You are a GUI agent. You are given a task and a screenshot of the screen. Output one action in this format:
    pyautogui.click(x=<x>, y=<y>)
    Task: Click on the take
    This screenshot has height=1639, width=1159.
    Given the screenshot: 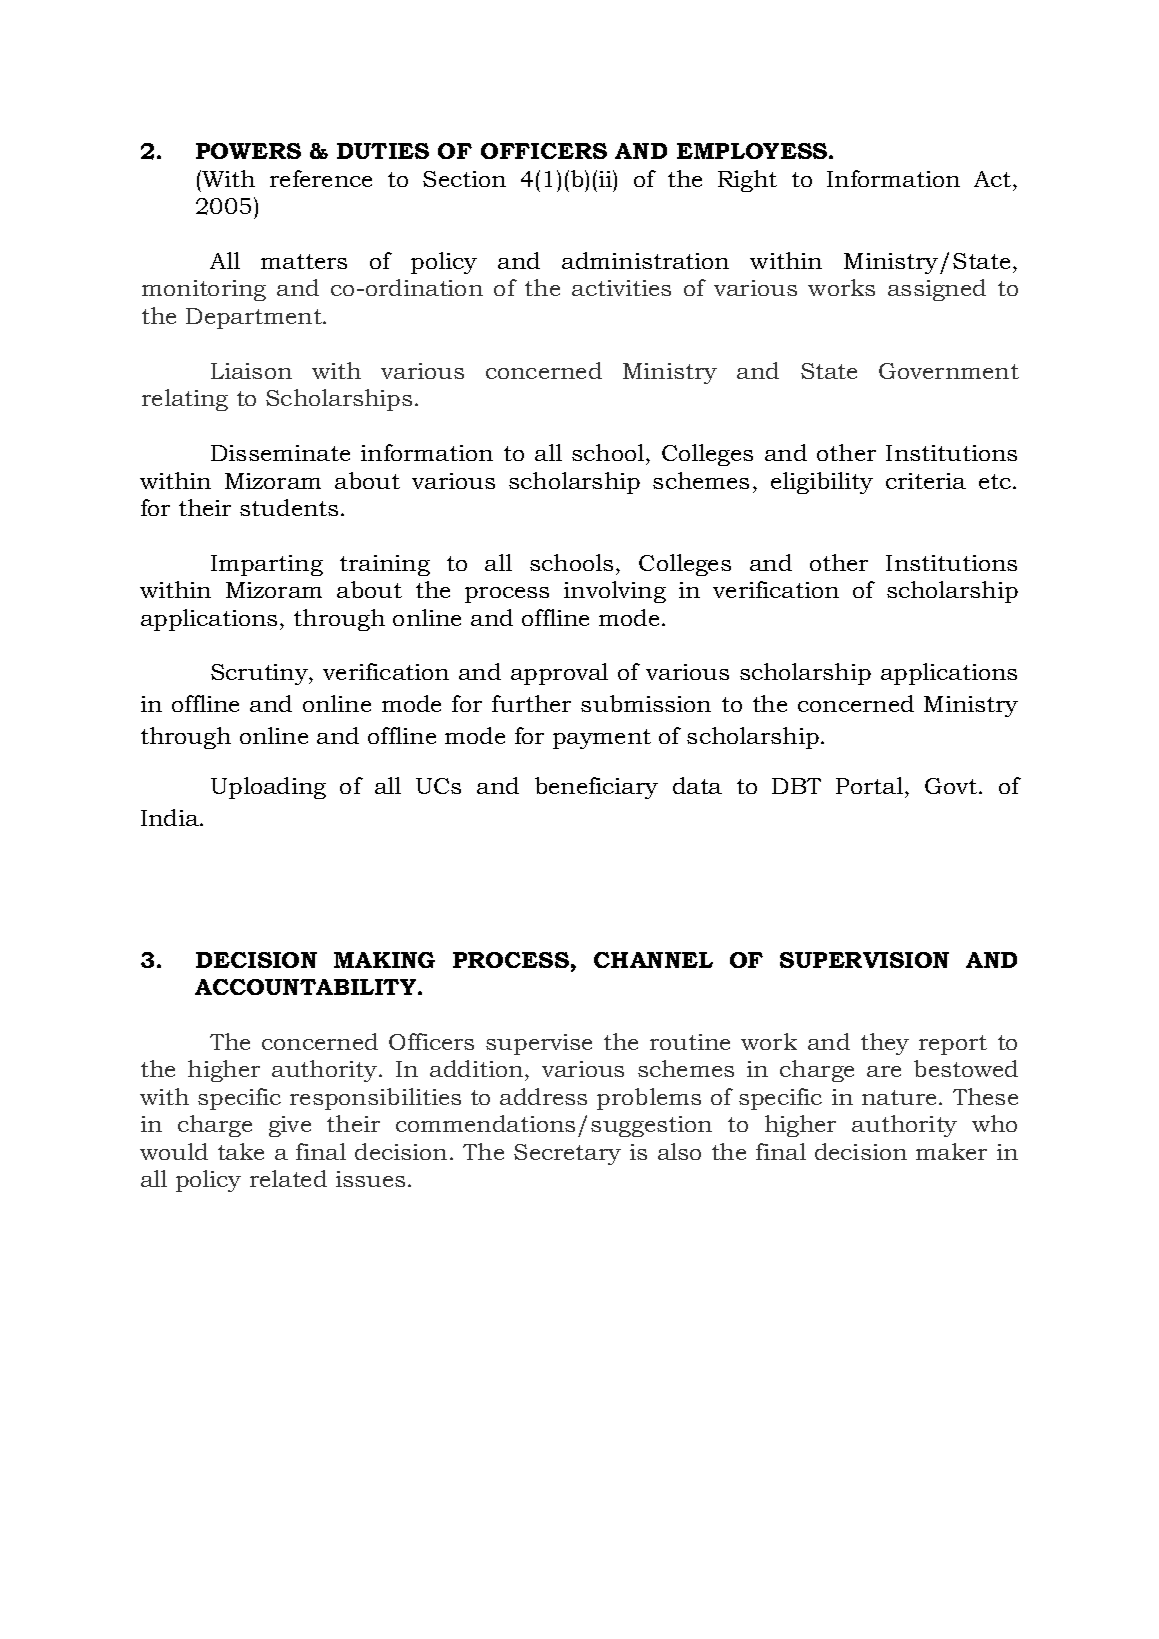 What is the action you would take?
    pyautogui.click(x=241, y=1151)
